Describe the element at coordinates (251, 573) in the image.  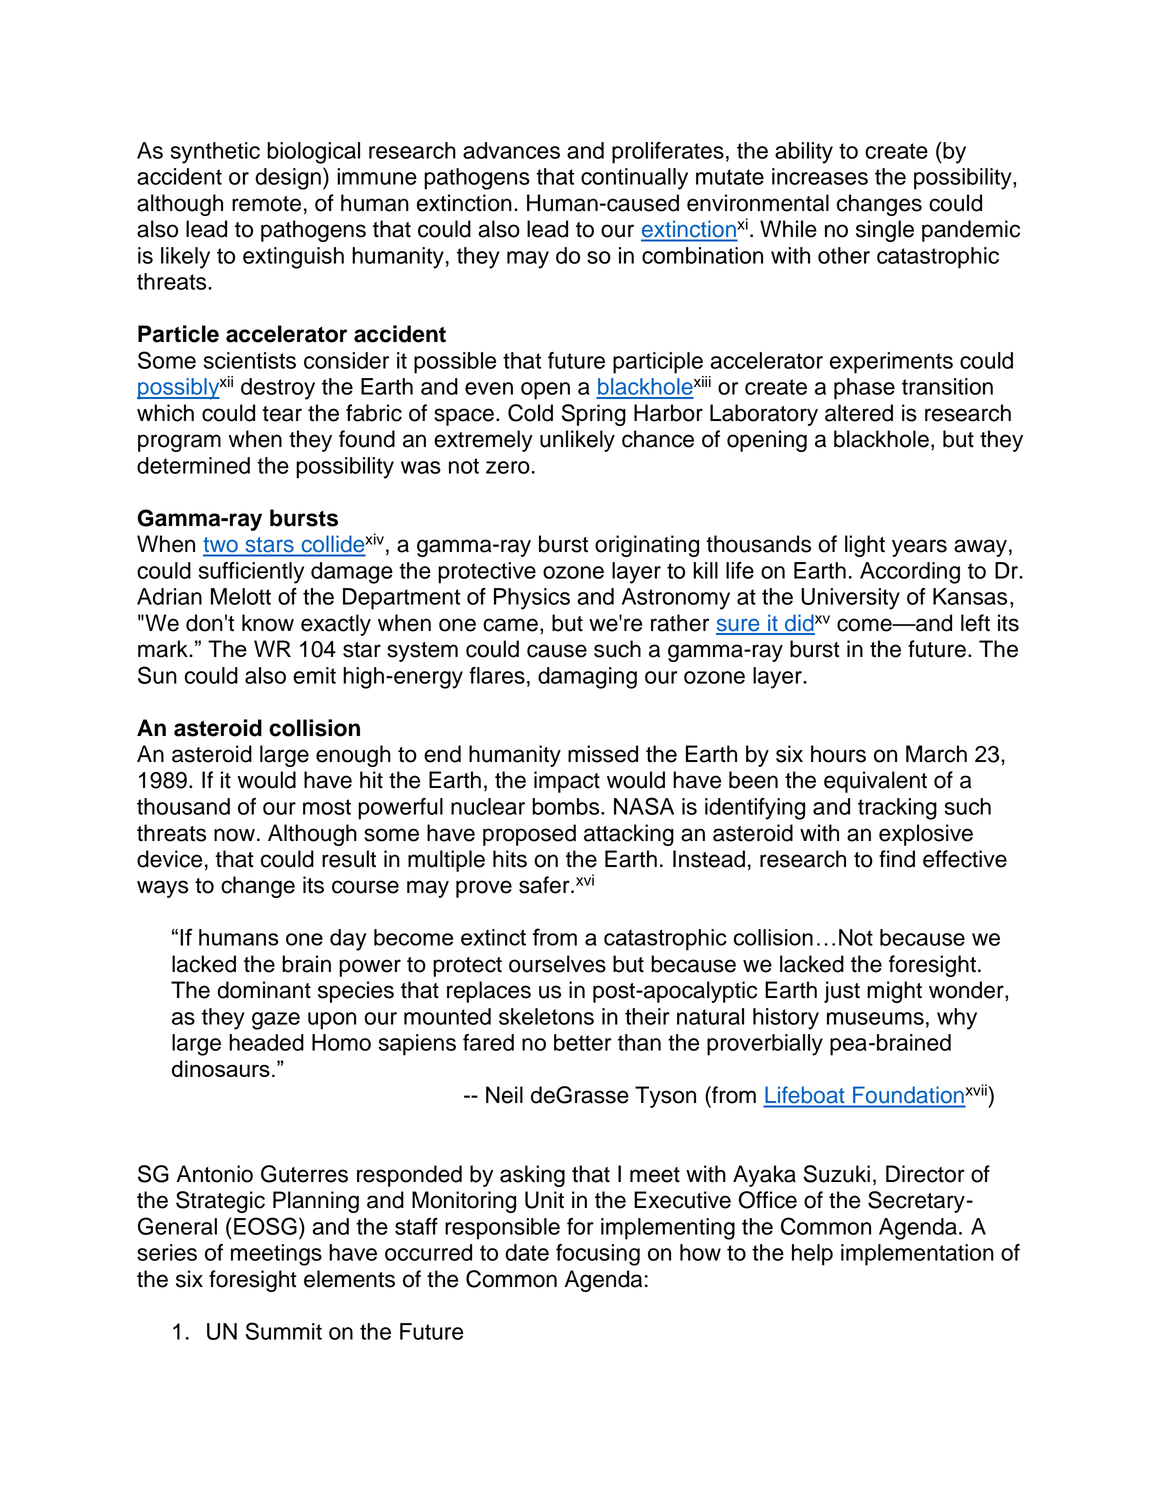
I see `sufficiently` at that location.
